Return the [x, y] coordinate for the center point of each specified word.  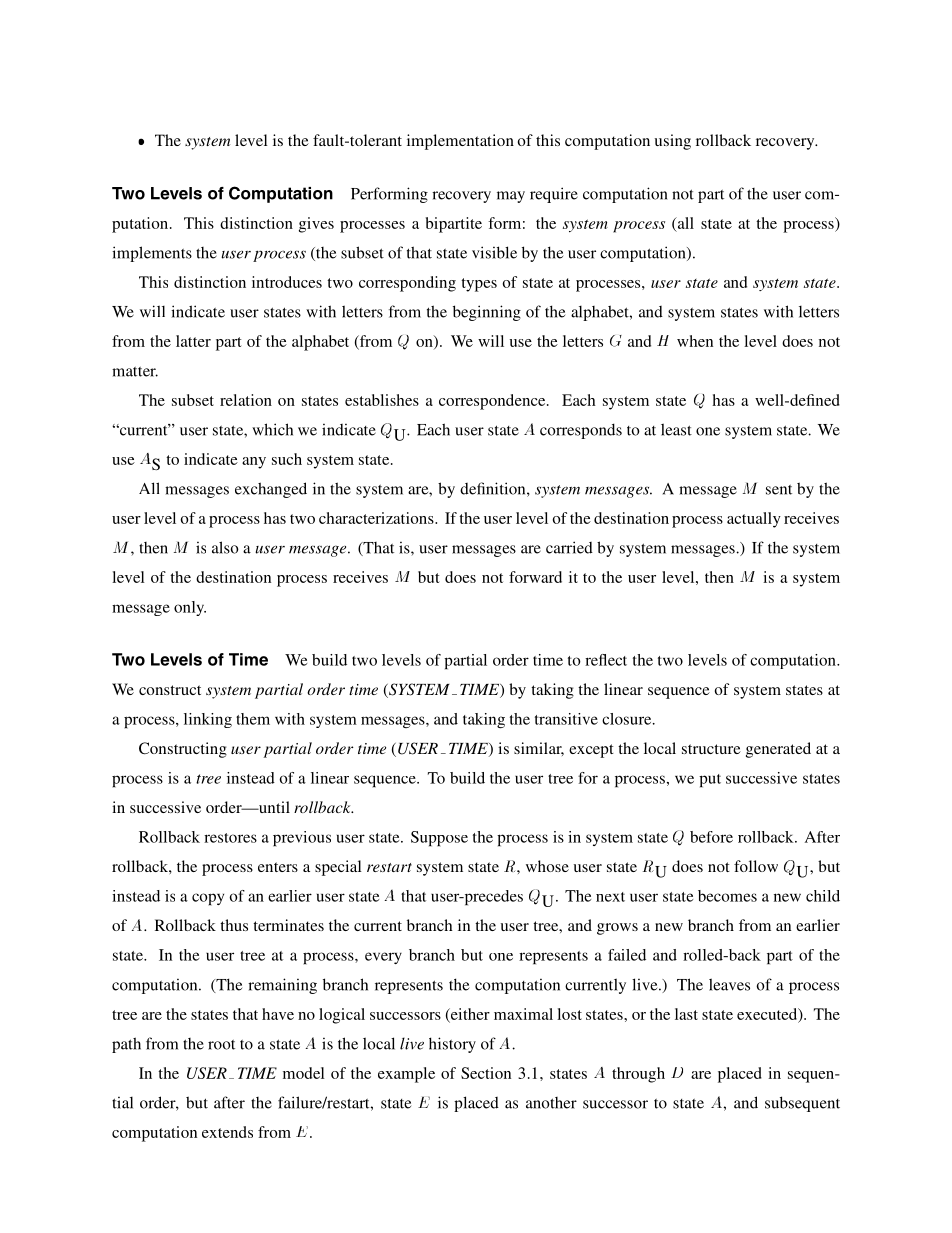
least [676, 429]
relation [246, 400]
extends [227, 1132]
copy [208, 899]
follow [756, 866]
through [638, 1075]
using [673, 142]
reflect [606, 660]
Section [486, 1073]
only [190, 608]
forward [535, 577]
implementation [460, 142]
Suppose [439, 839]
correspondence [493, 402]
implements [152, 254]
